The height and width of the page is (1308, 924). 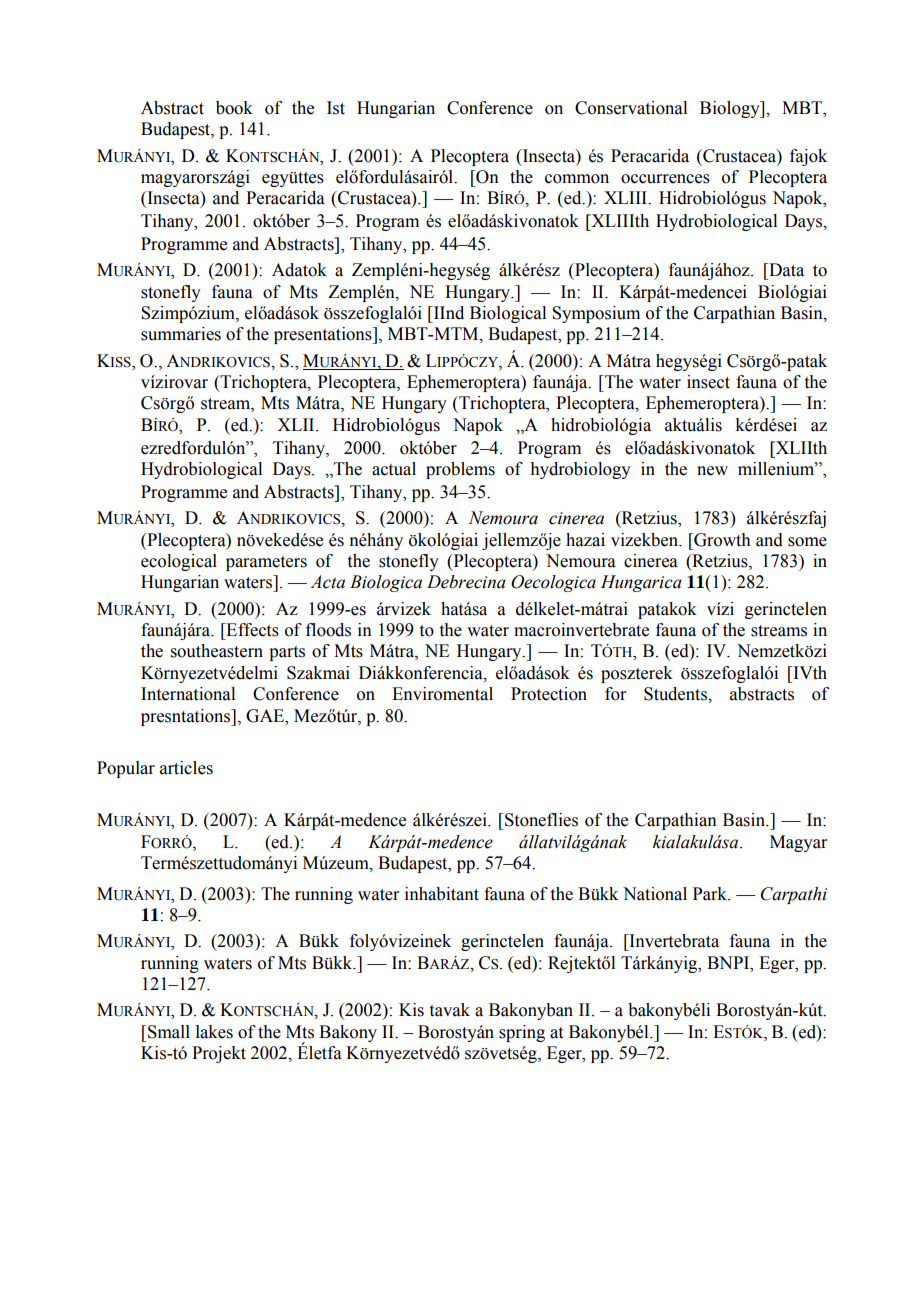 I want to click on book, so click(x=234, y=108).
